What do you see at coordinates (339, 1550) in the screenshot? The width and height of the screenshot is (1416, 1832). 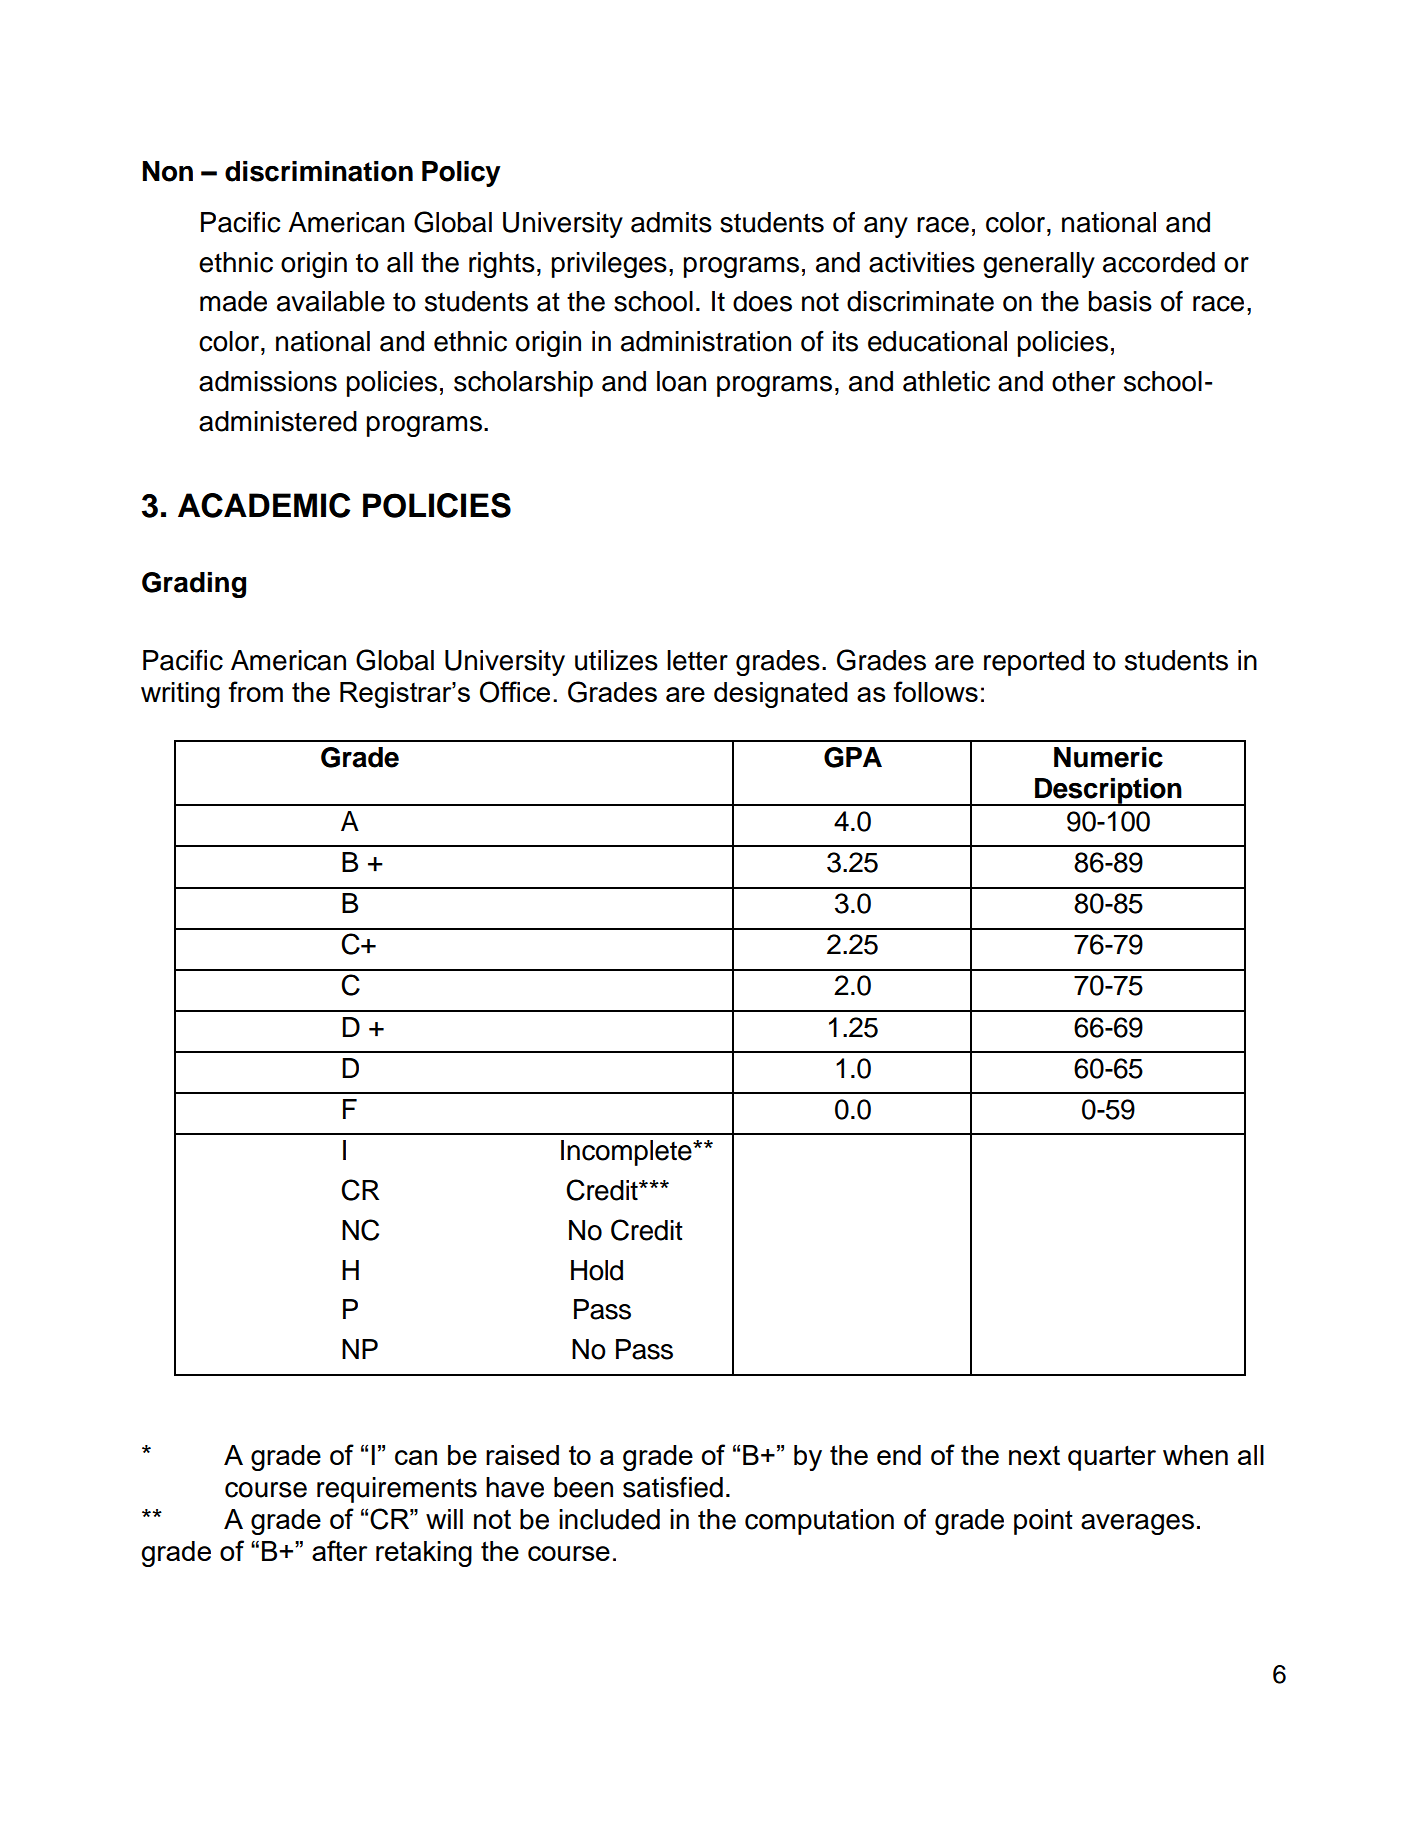 I see `after` at bounding box center [339, 1550].
